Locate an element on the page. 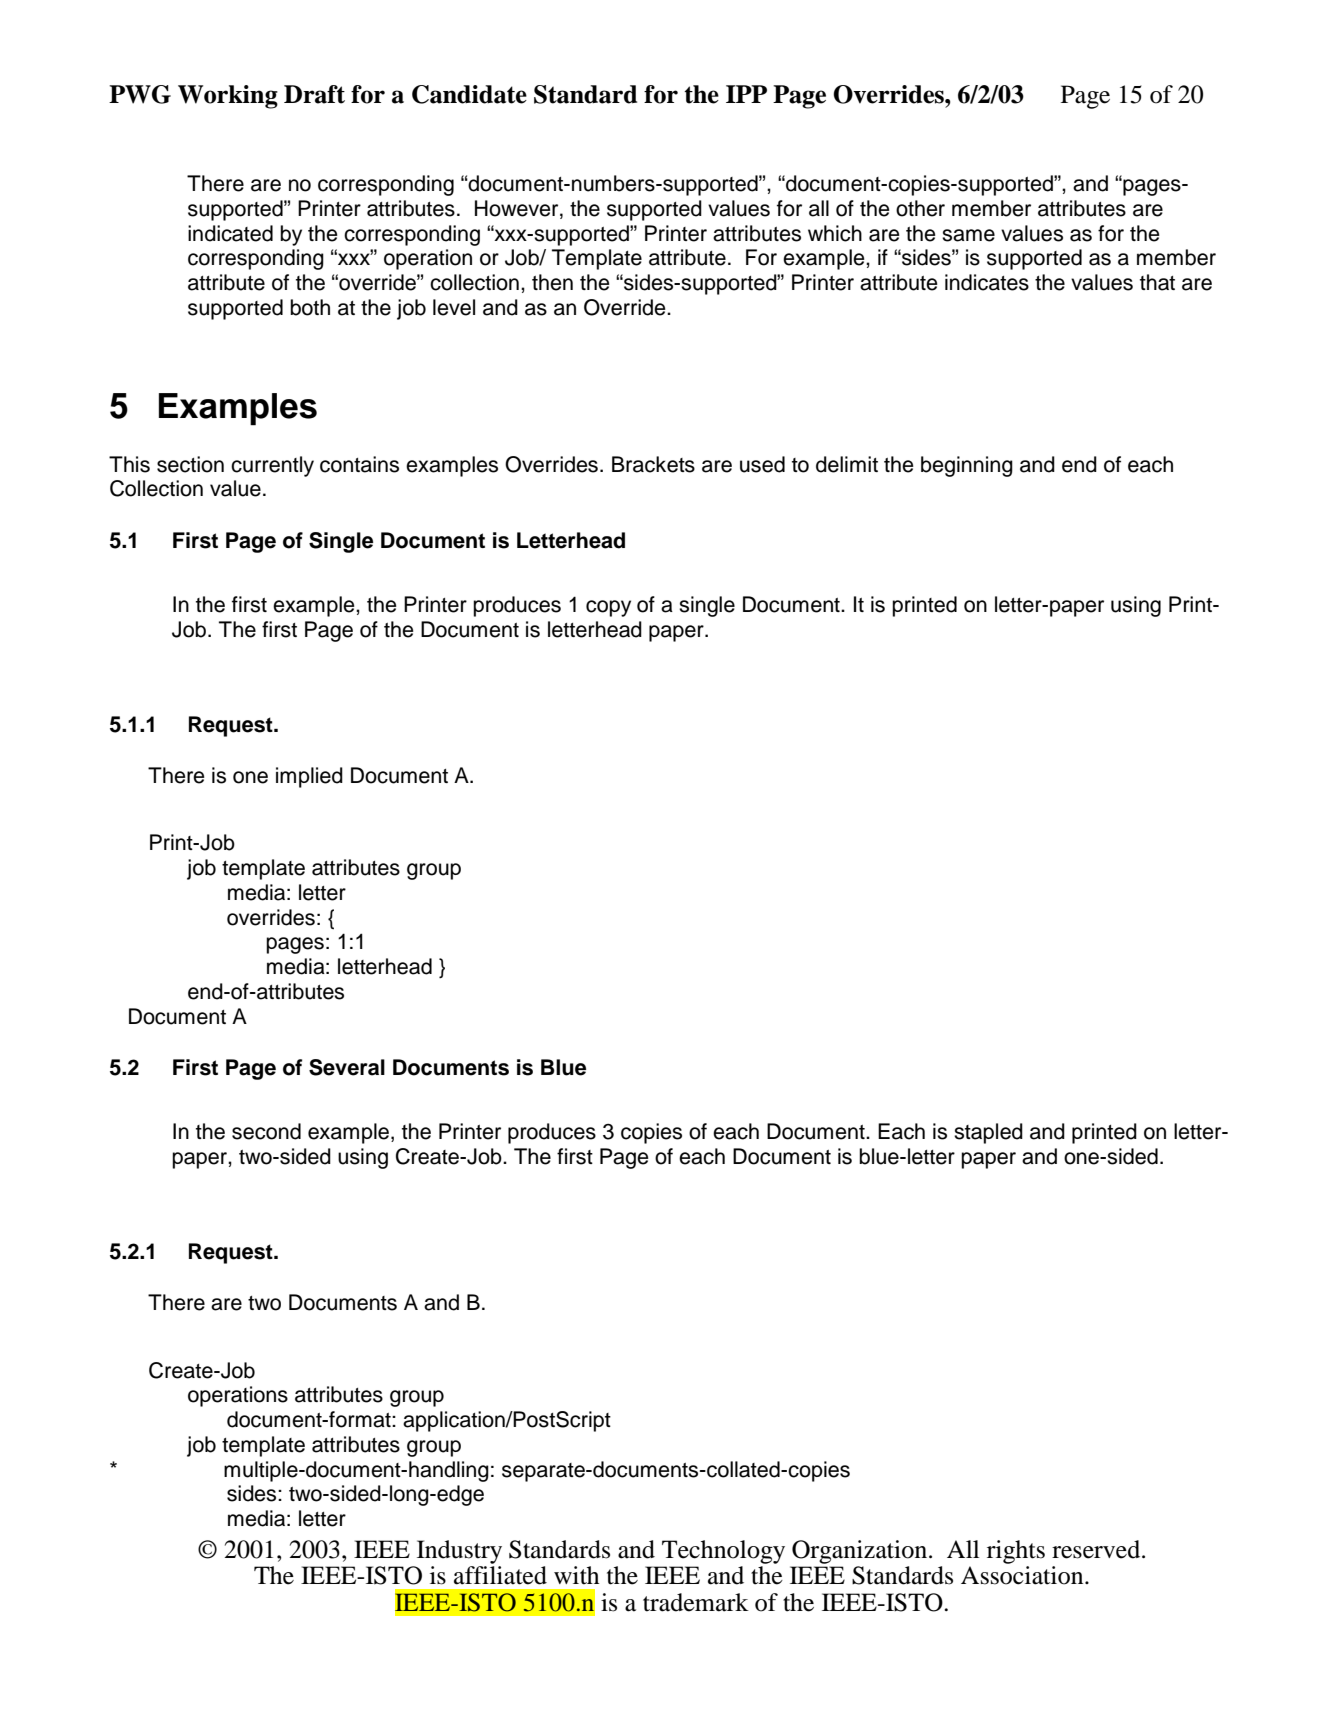 Image resolution: width=1329 pixels, height=1720 pixels. second is located at coordinates (266, 1131).
